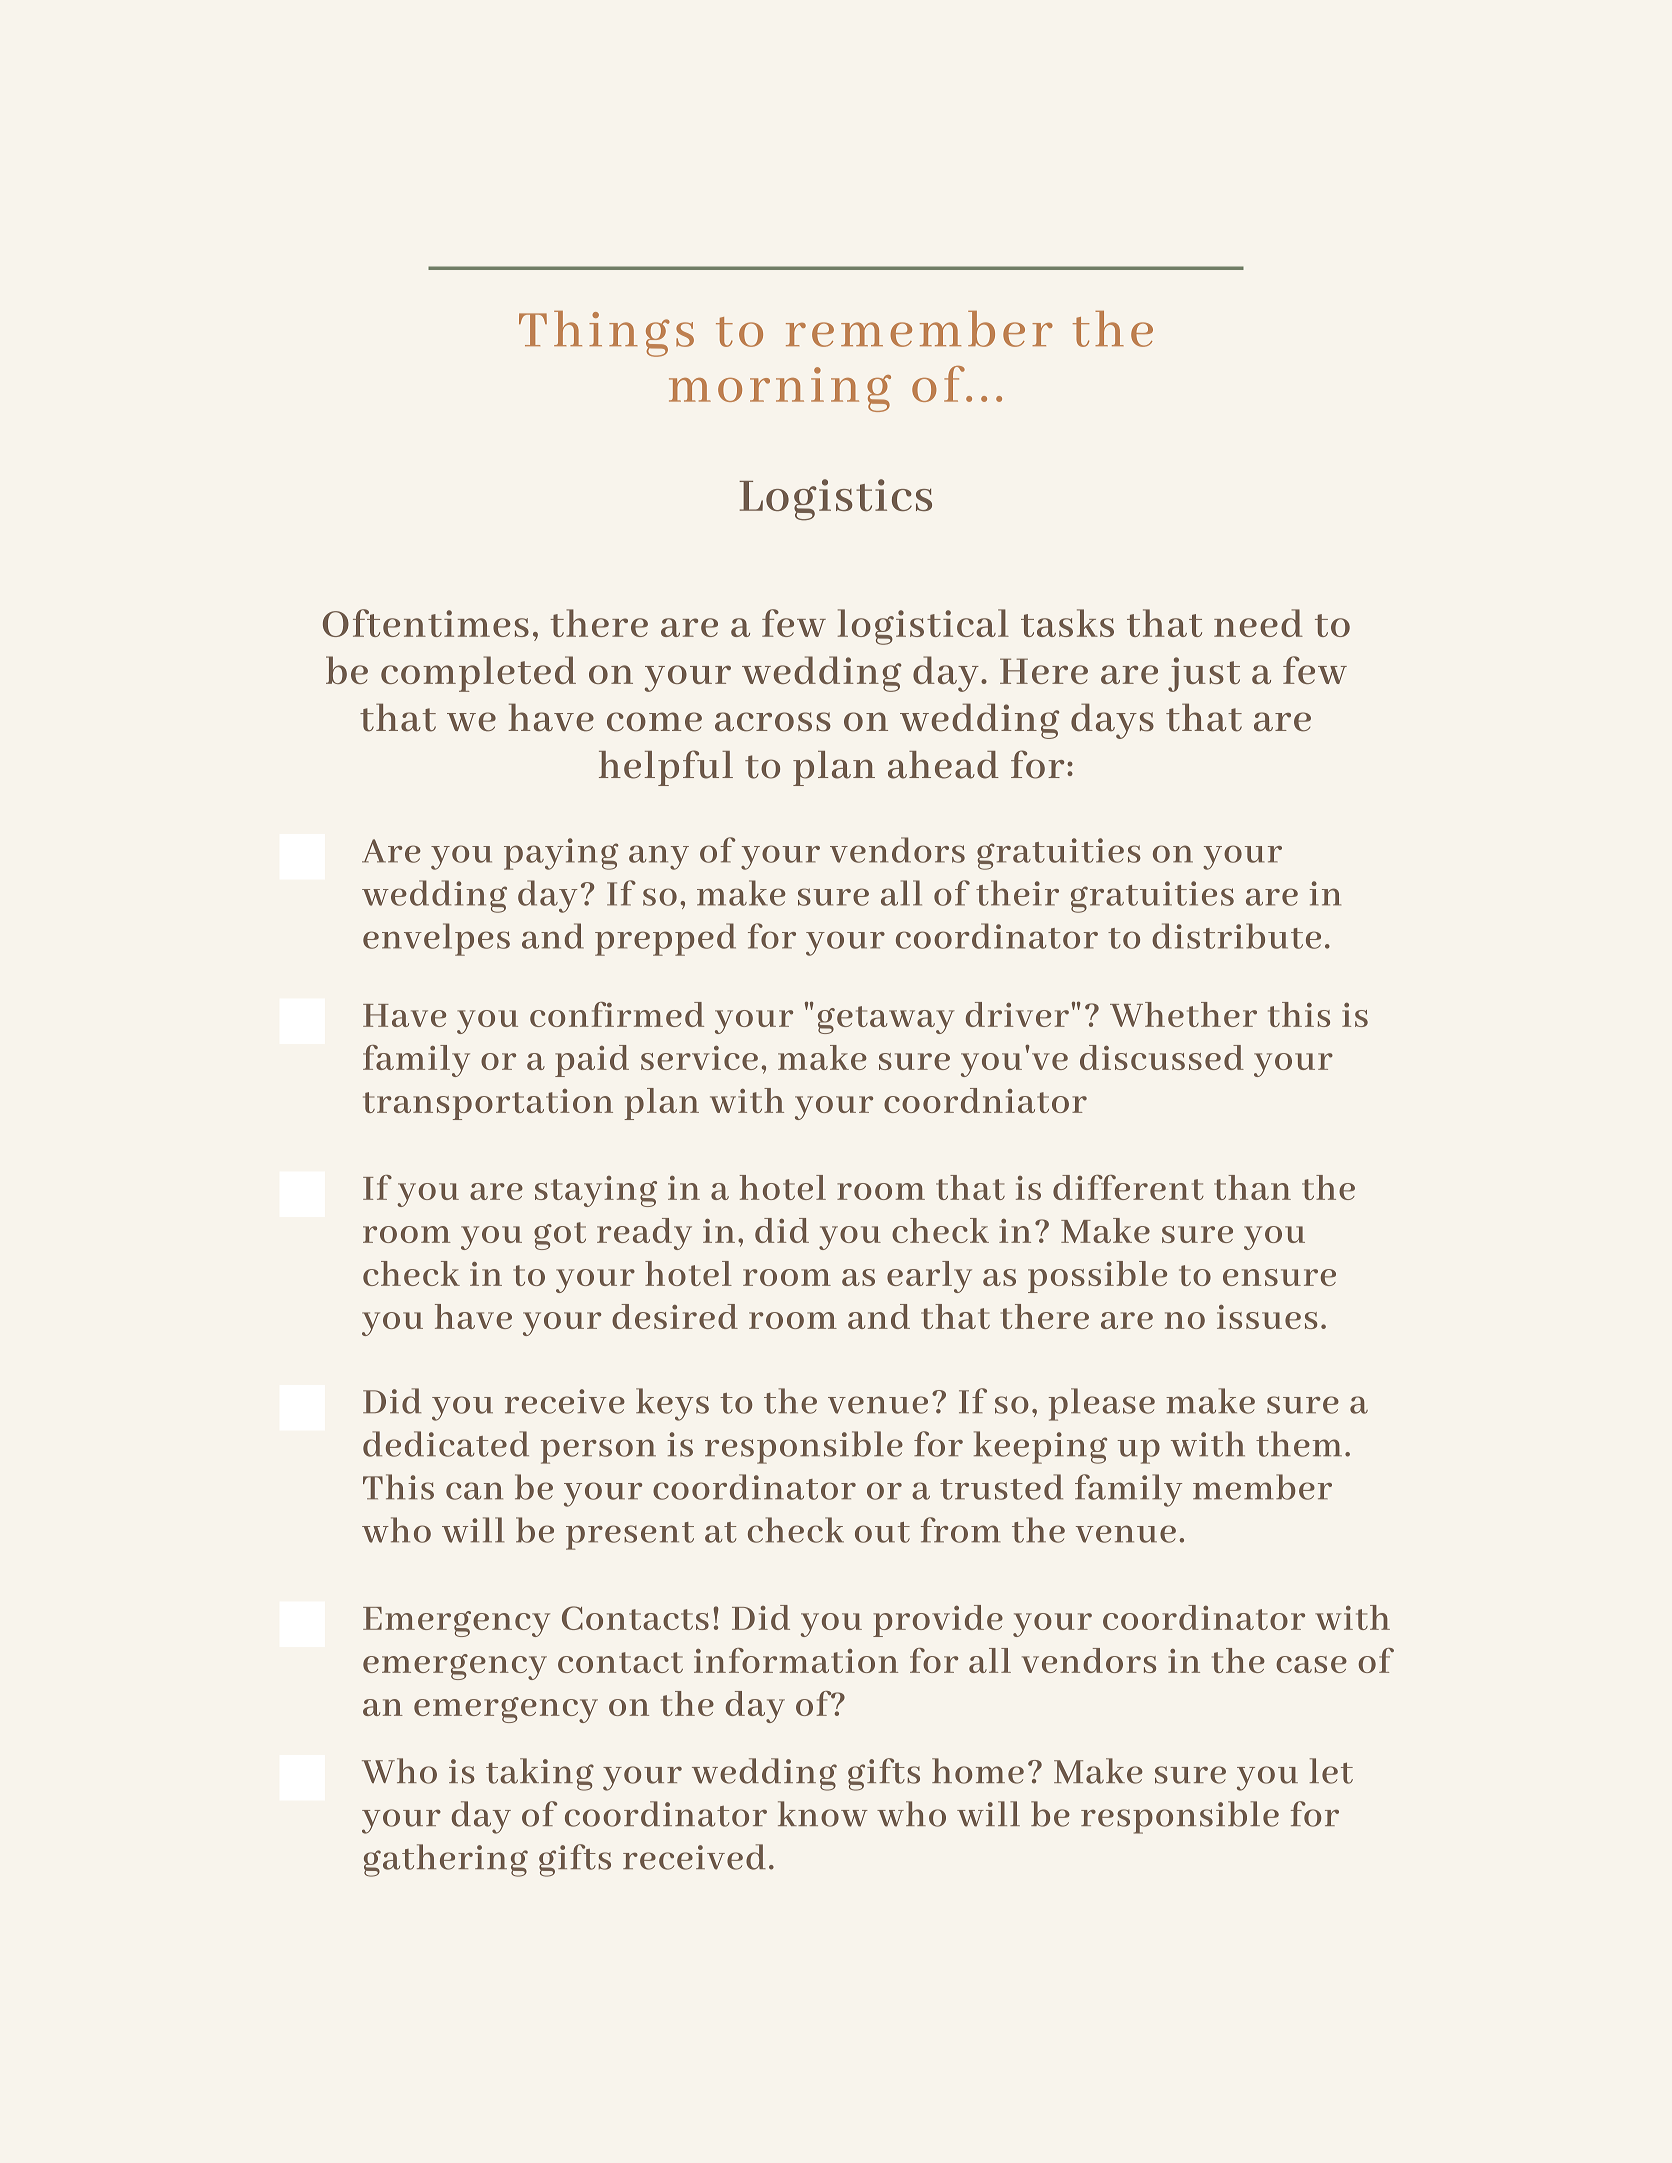  I want to click on taking, so click(540, 1774).
